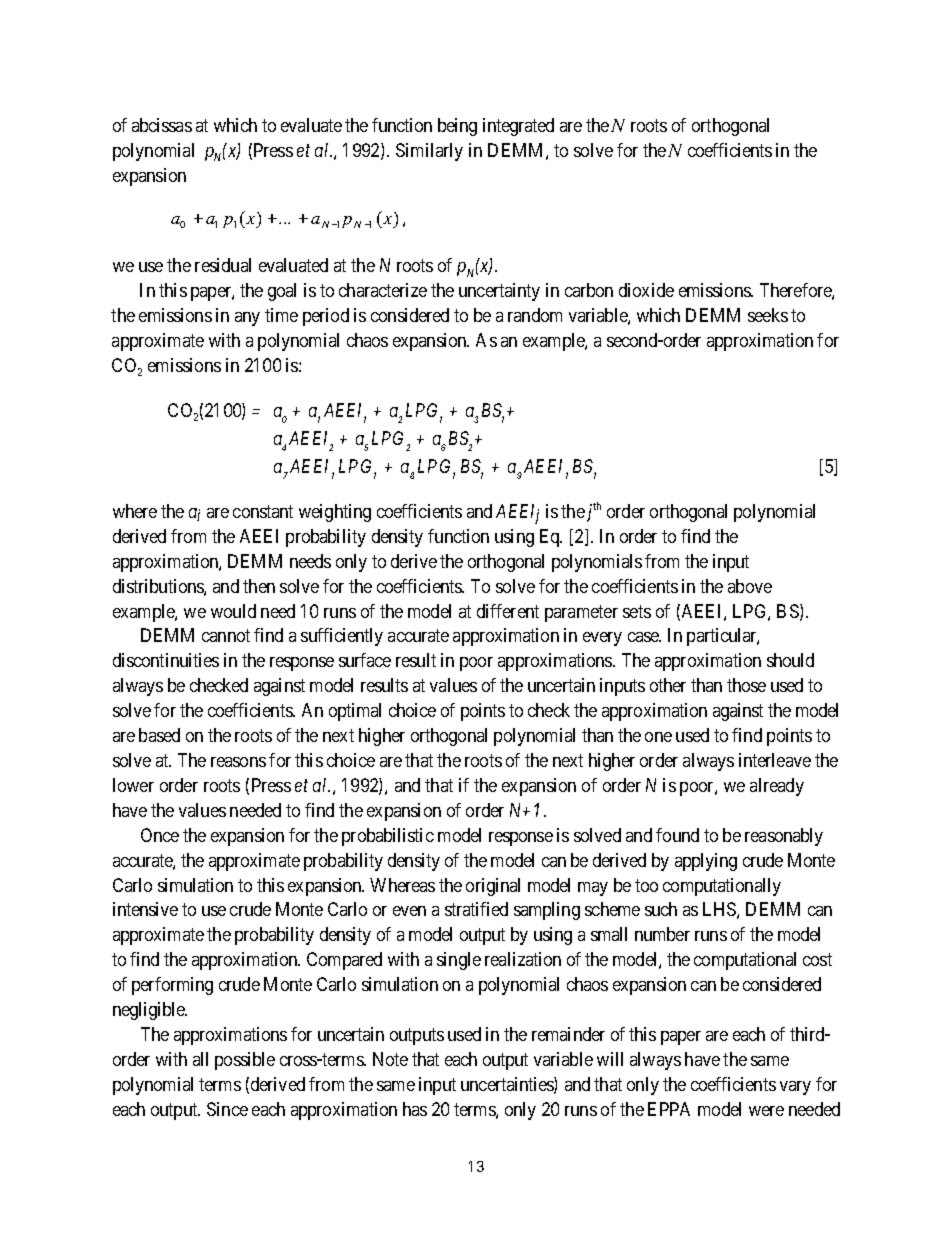 The width and height of the image is (952, 1233). What do you see at coordinates (750, 586) in the image?
I see `above` at bounding box center [750, 586].
